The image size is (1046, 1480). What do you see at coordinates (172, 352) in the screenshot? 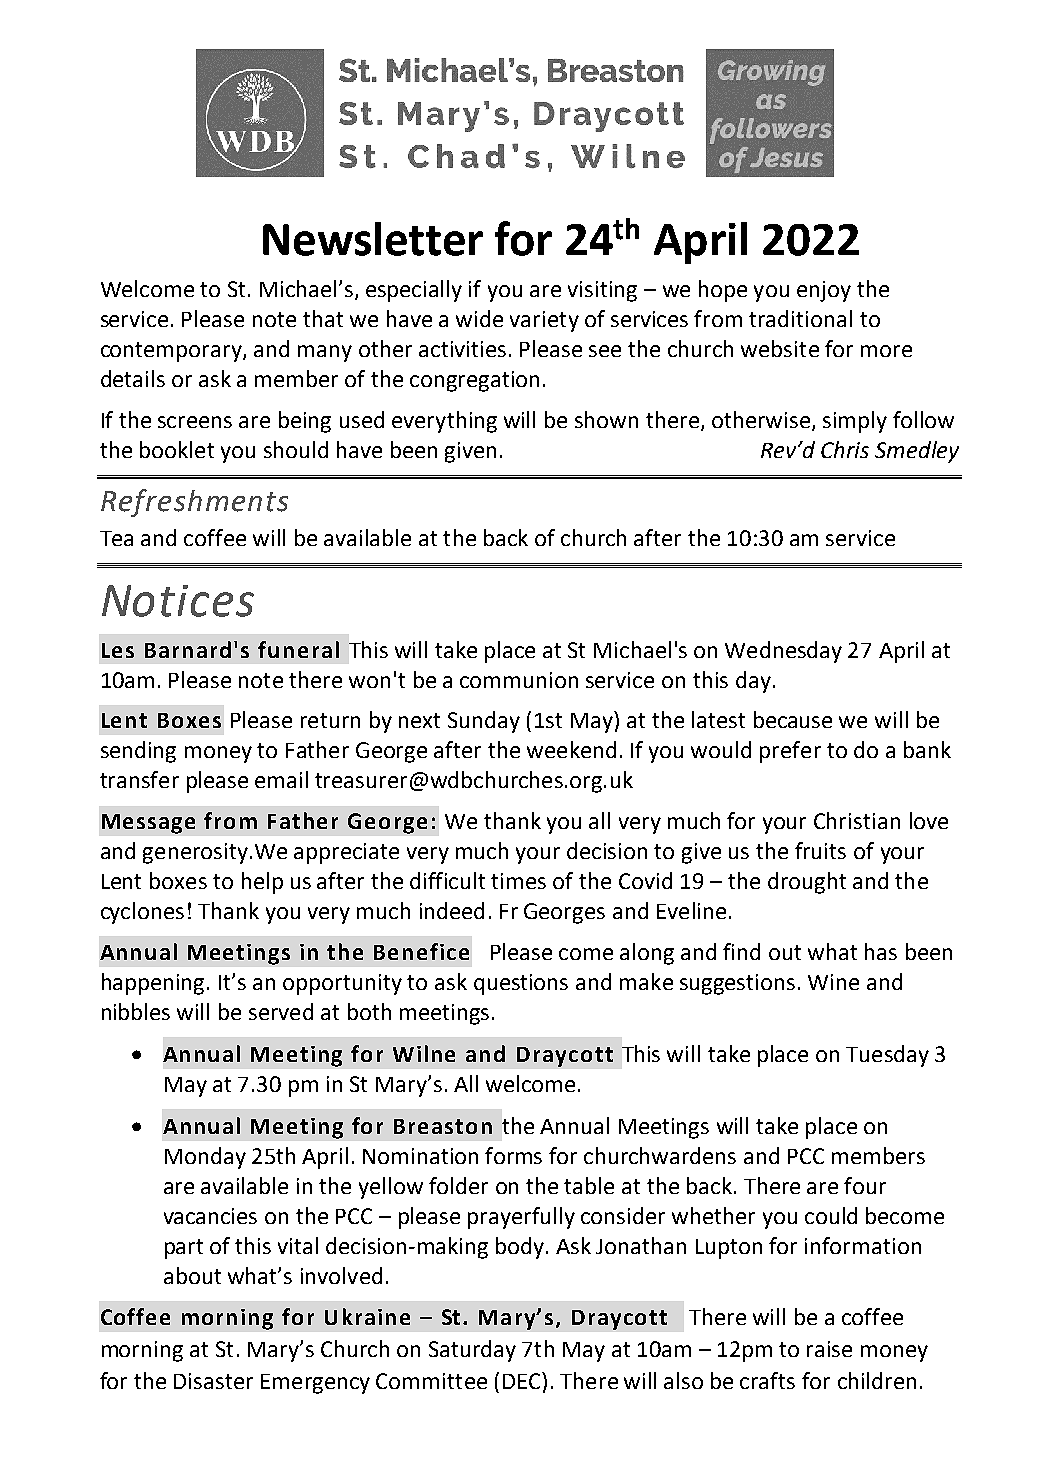
I see `contemporary` at bounding box center [172, 352].
